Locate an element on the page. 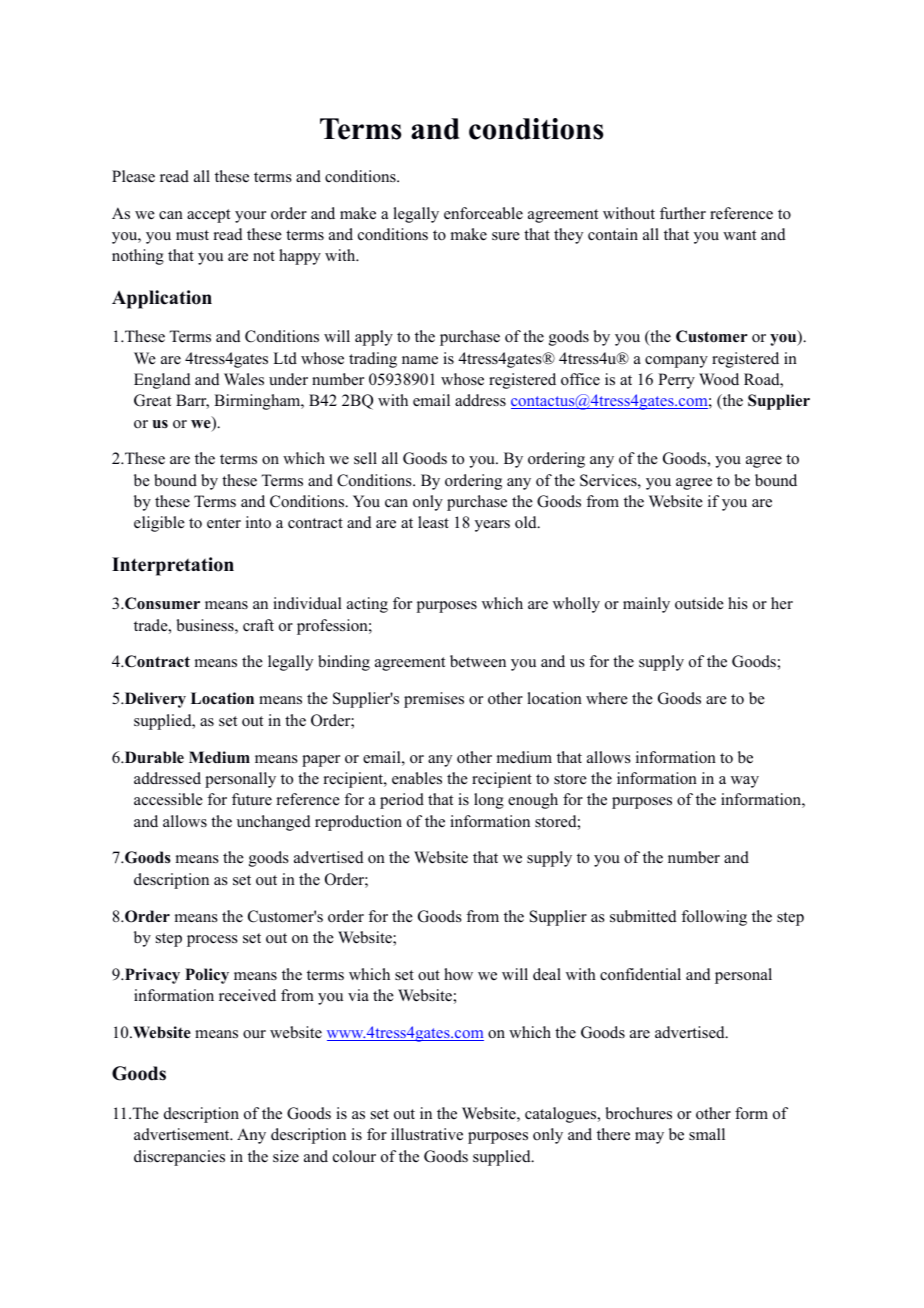 The width and height of the document is (924, 1308). enforceable is located at coordinates (483, 213).
